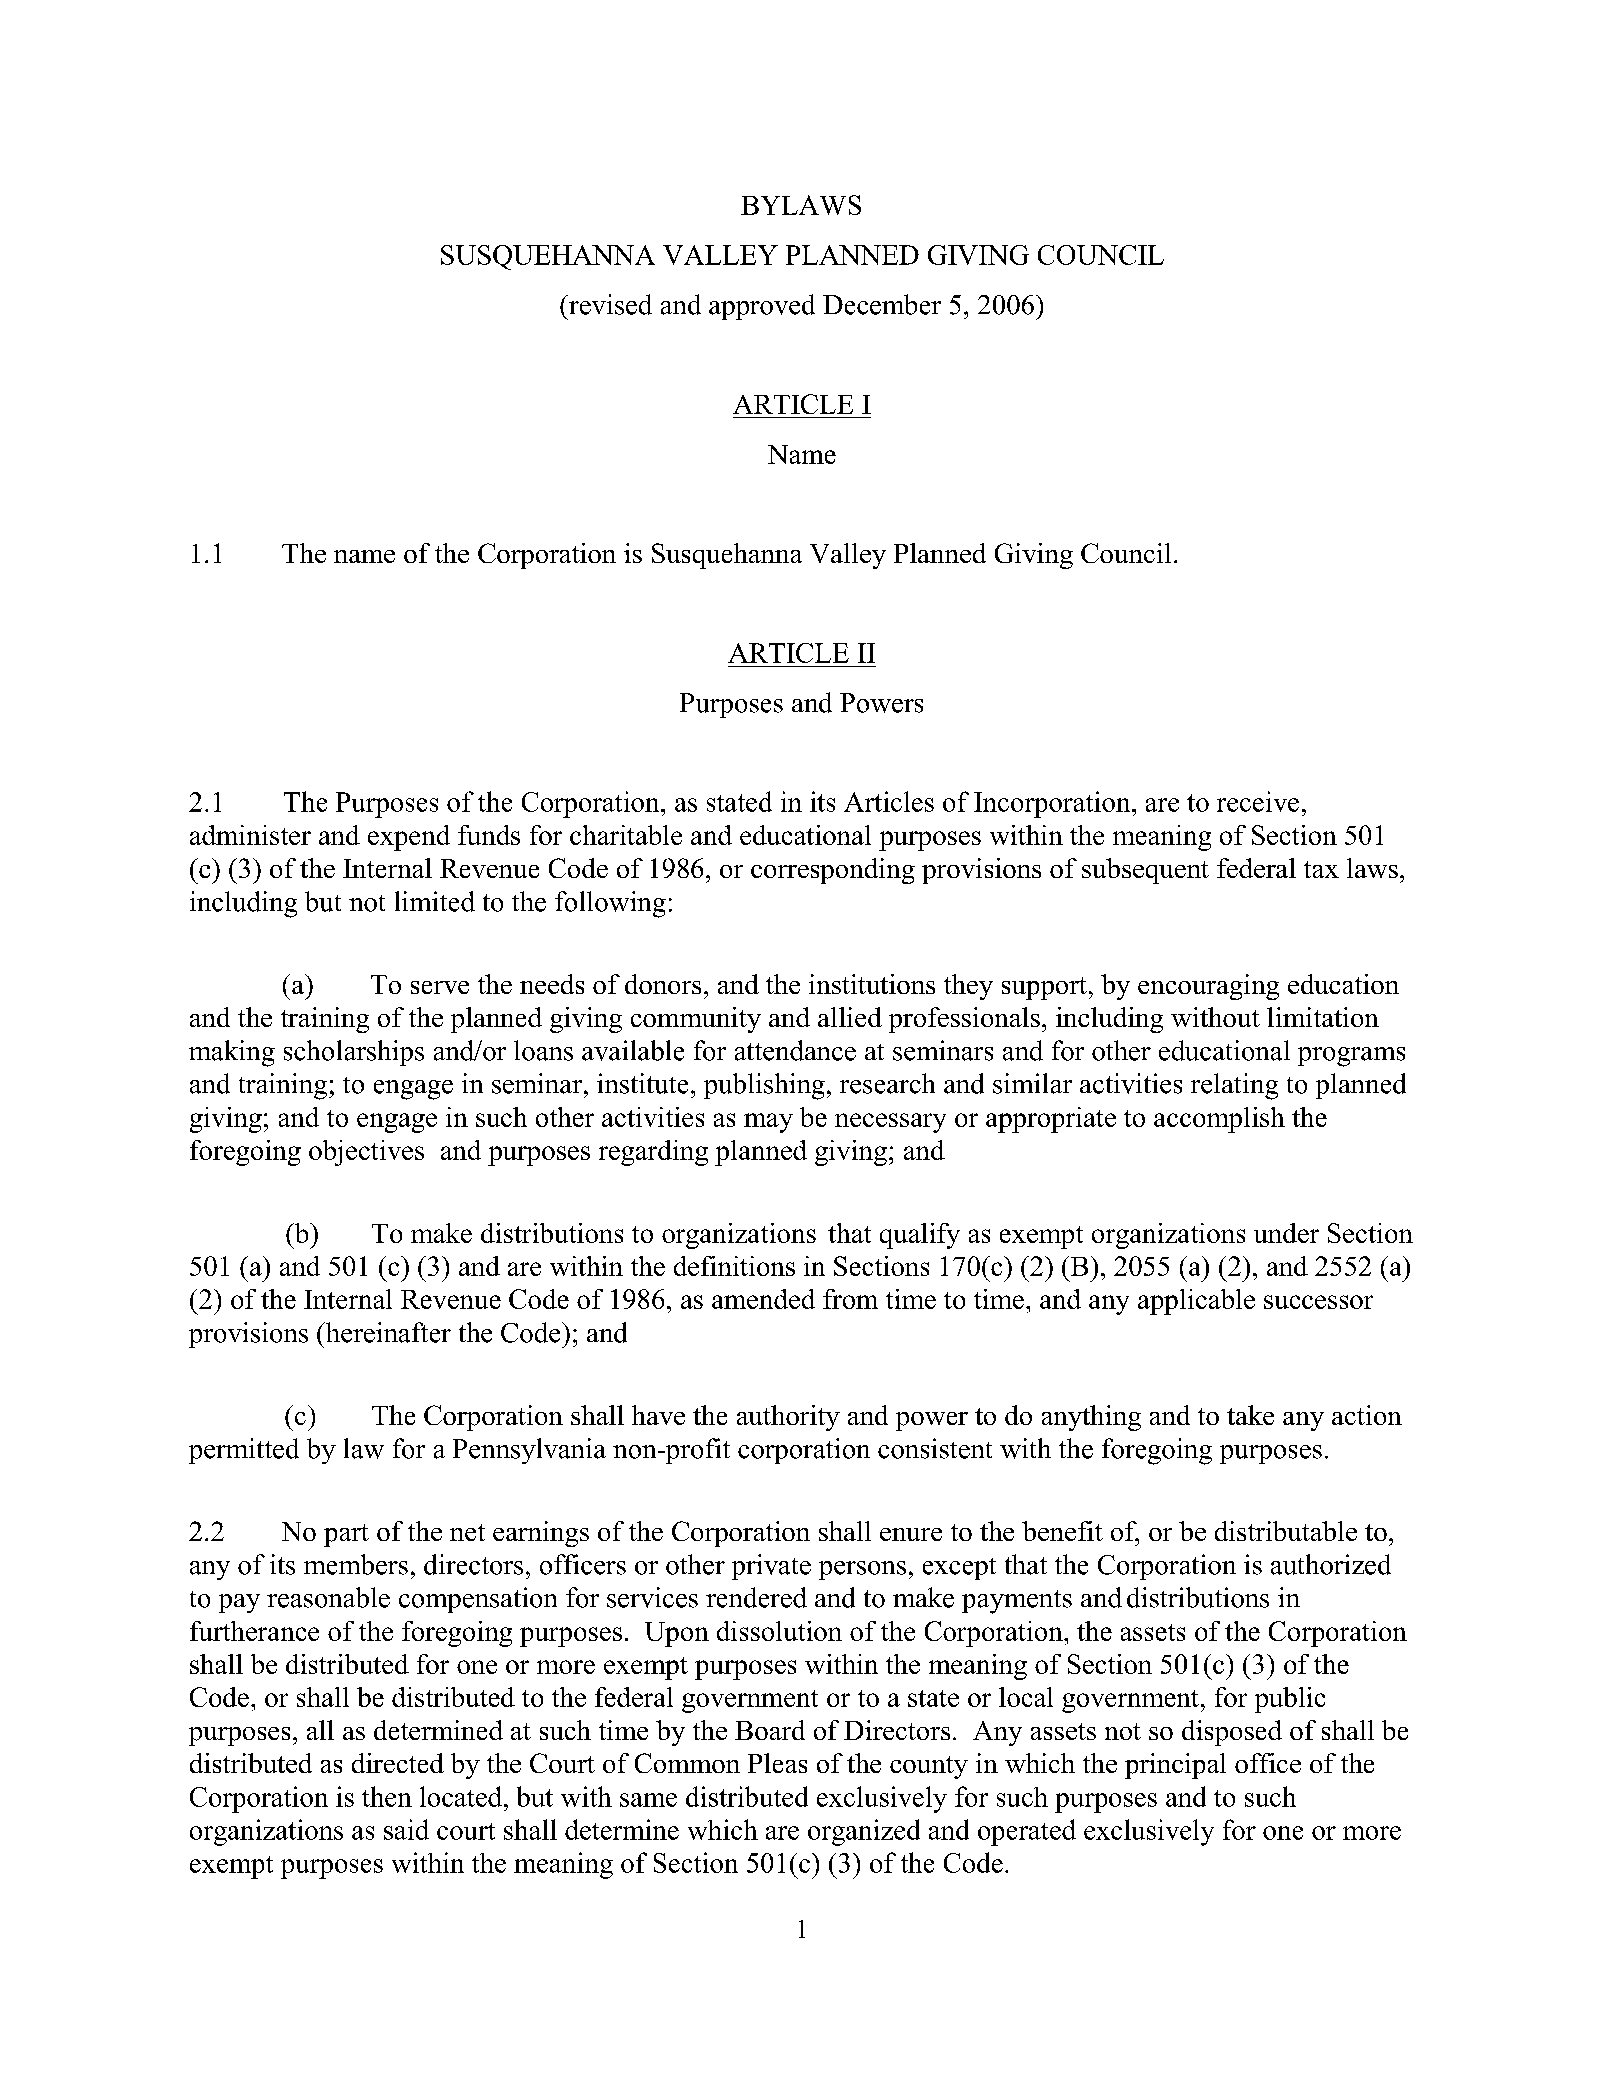 The width and height of the document is (1604, 2076). Describe the element at coordinates (354, 1053) in the document. I see `scholarships` at that location.
